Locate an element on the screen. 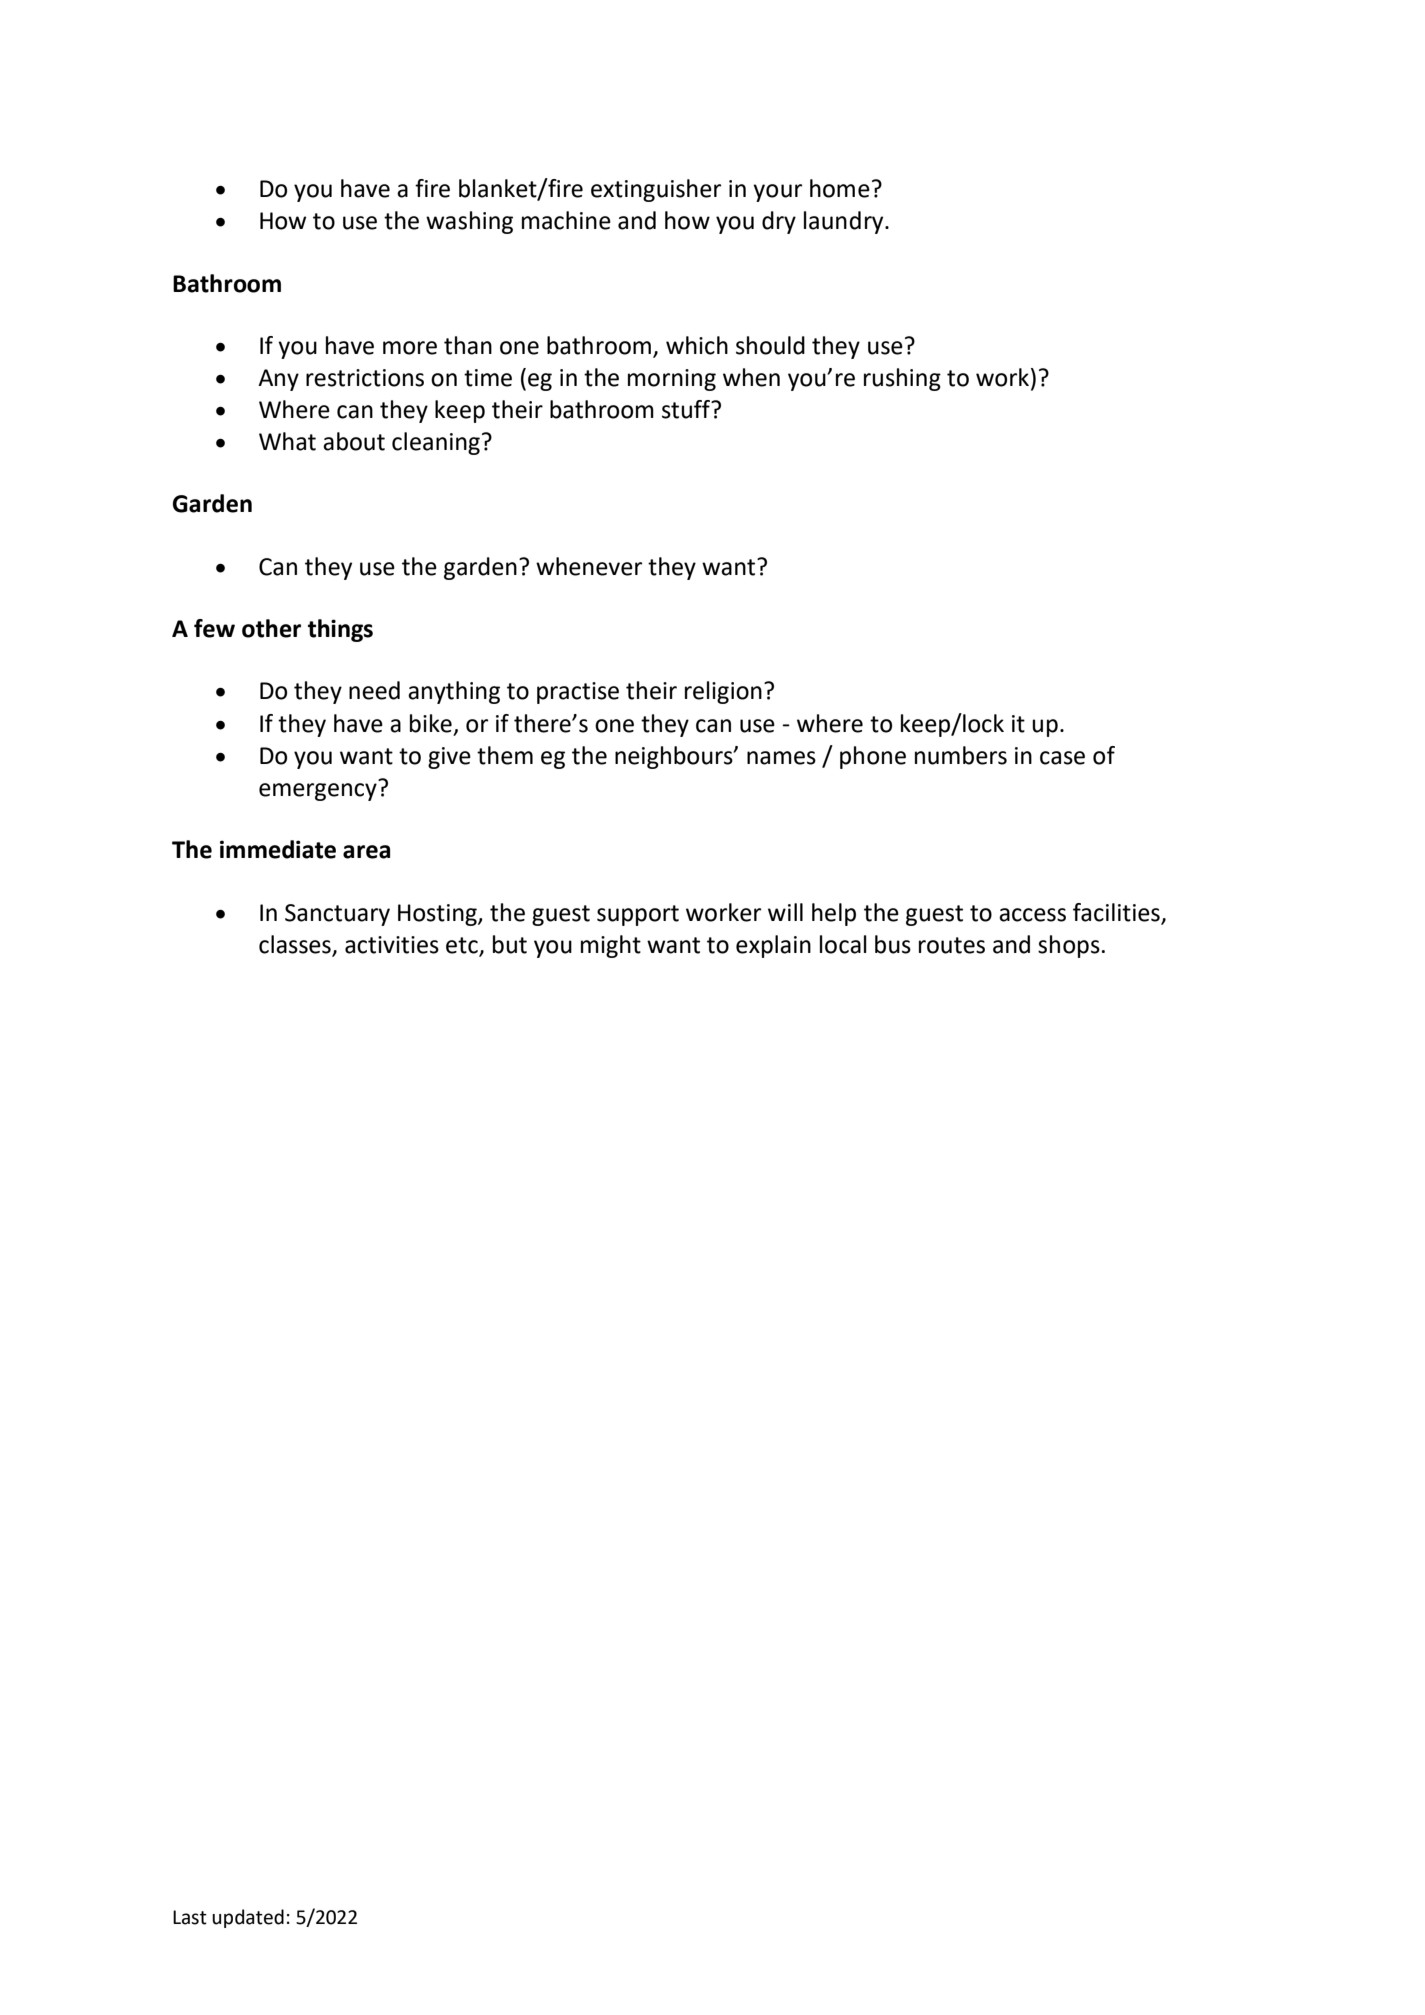 The height and width of the screenshot is (2015, 1425). Last is located at coordinates (190, 1917).
